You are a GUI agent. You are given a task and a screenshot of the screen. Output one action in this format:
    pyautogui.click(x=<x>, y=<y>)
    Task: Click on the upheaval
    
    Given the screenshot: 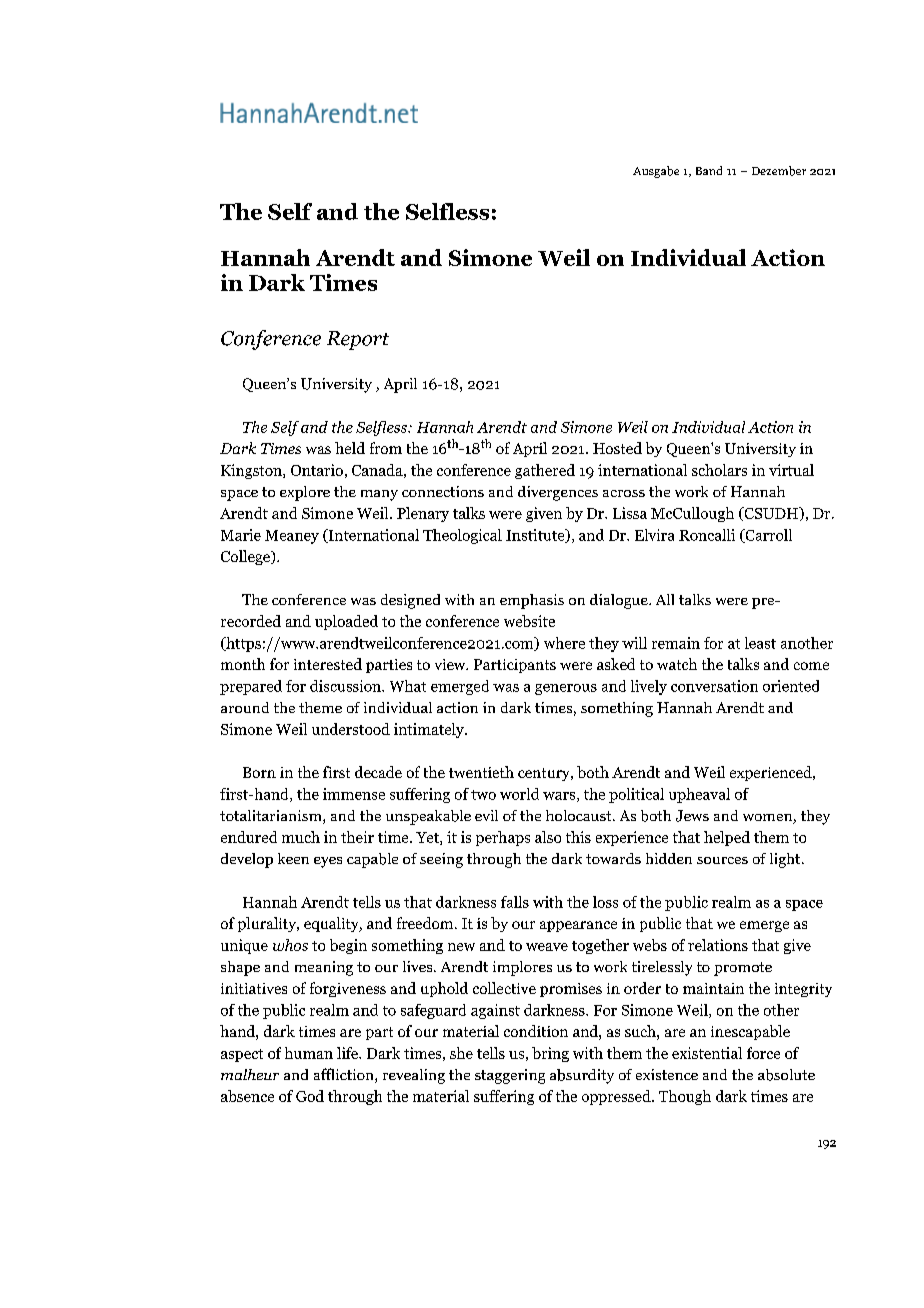 What is the action you would take?
    pyautogui.click(x=699, y=795)
